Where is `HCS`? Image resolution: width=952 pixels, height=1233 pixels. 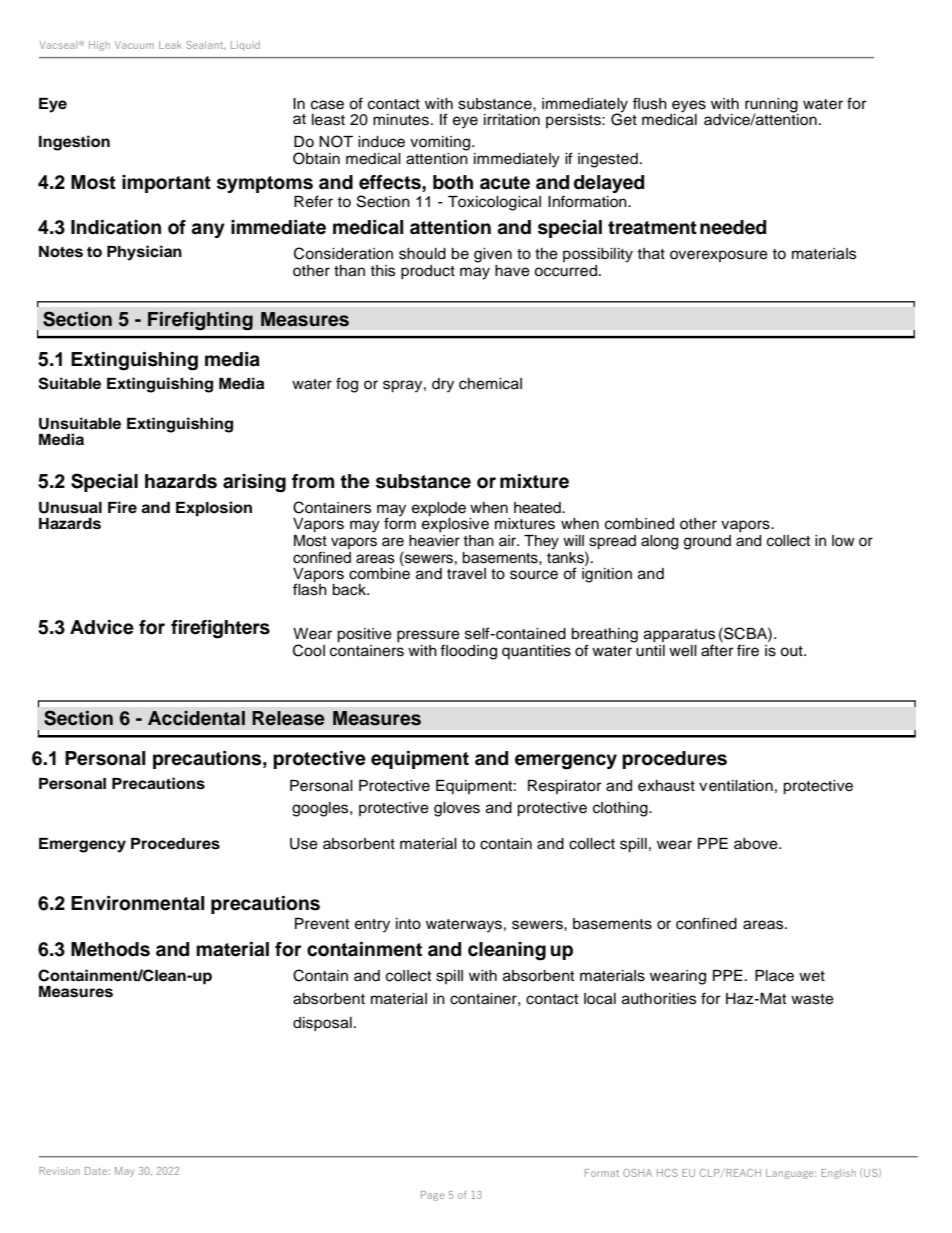 HCS is located at coordinates (667, 1173).
